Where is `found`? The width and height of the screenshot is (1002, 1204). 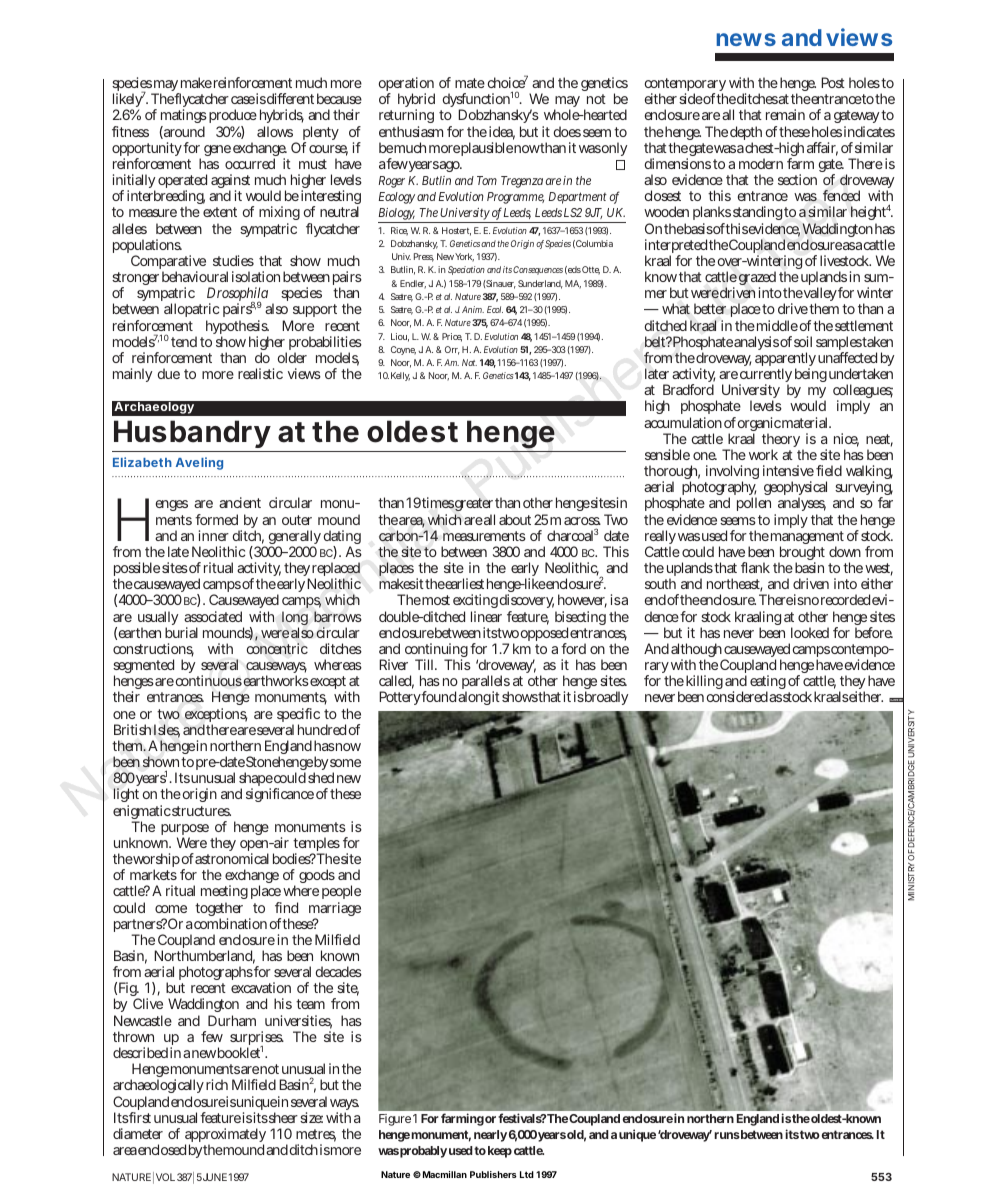
found is located at coordinates (440, 696).
